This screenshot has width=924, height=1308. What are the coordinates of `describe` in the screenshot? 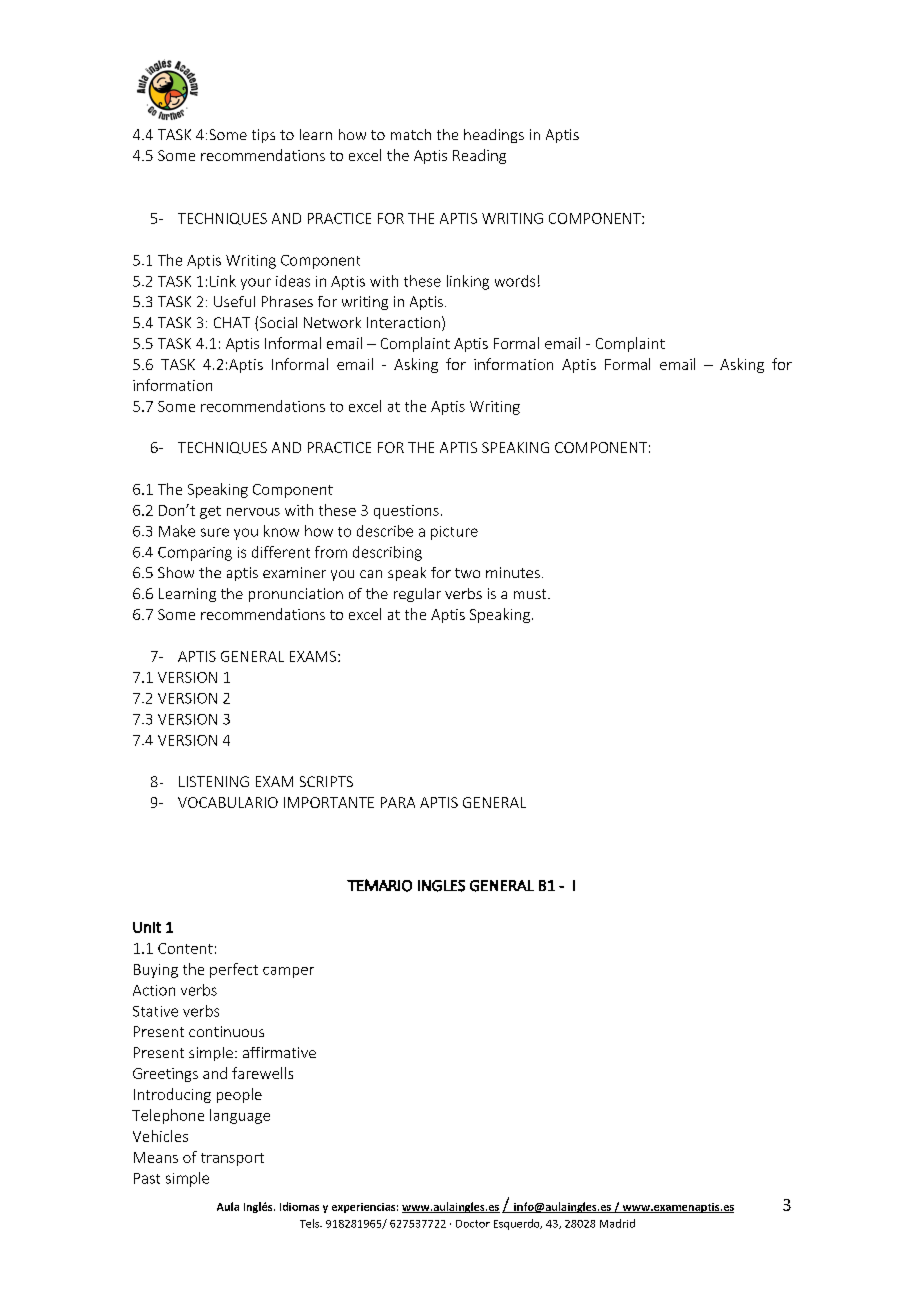 It's located at (385, 531).
